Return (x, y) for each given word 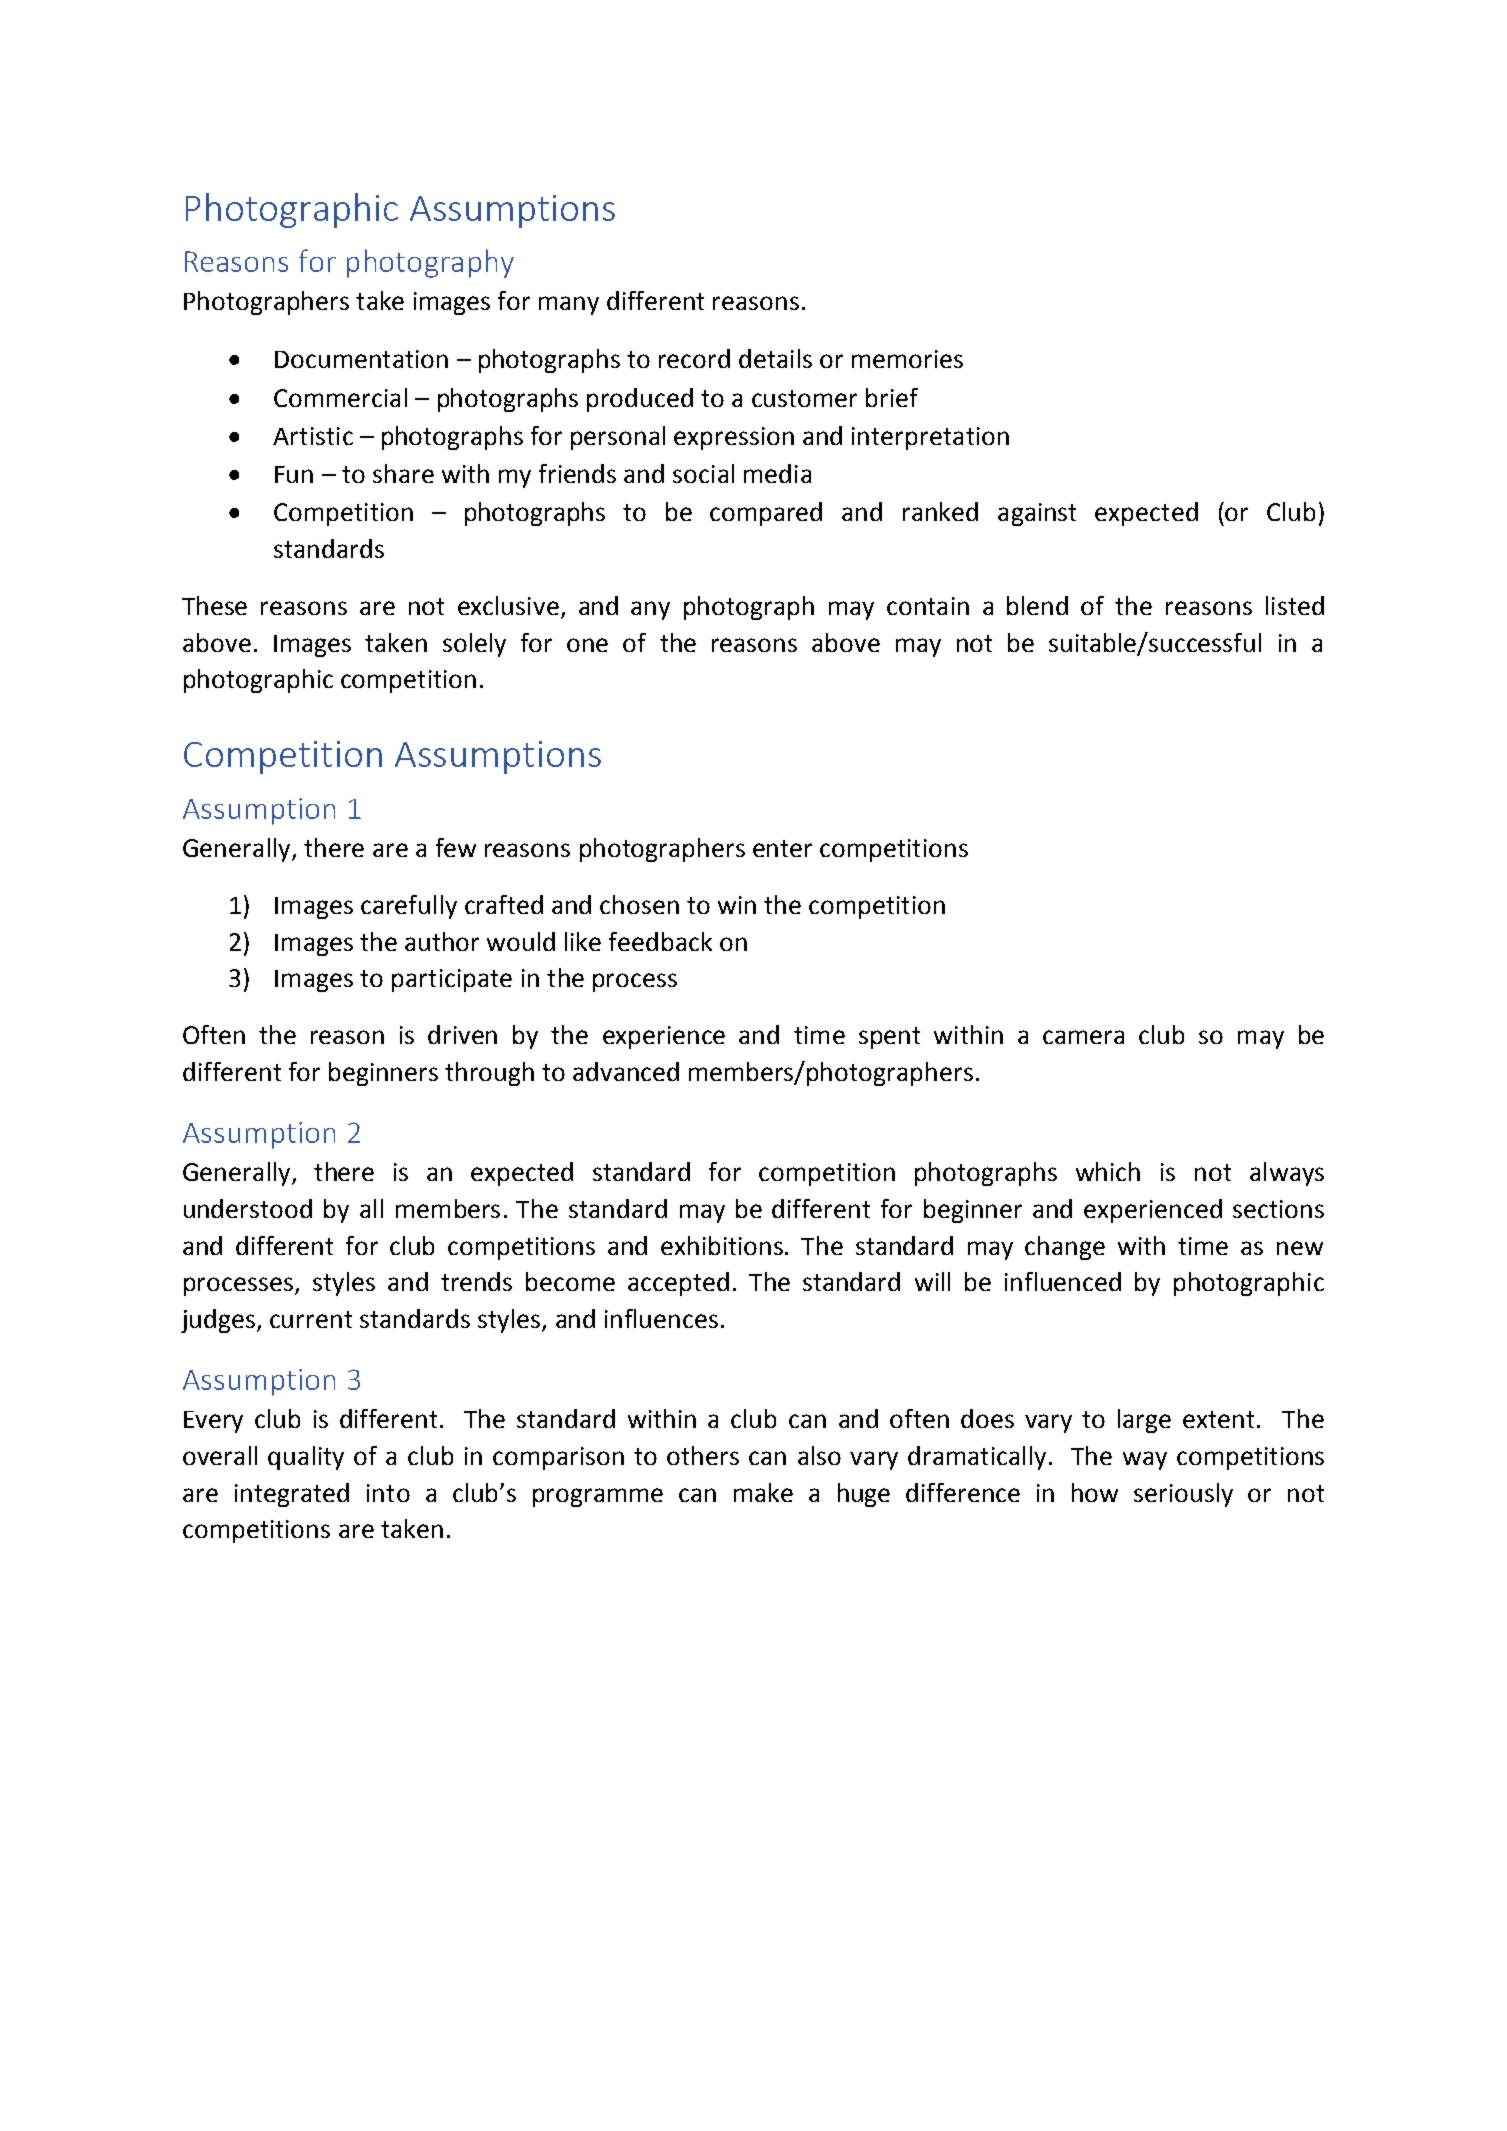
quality (306, 1458)
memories (907, 359)
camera (1083, 1037)
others (703, 1455)
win (737, 905)
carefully (409, 907)
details (775, 358)
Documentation (361, 359)
